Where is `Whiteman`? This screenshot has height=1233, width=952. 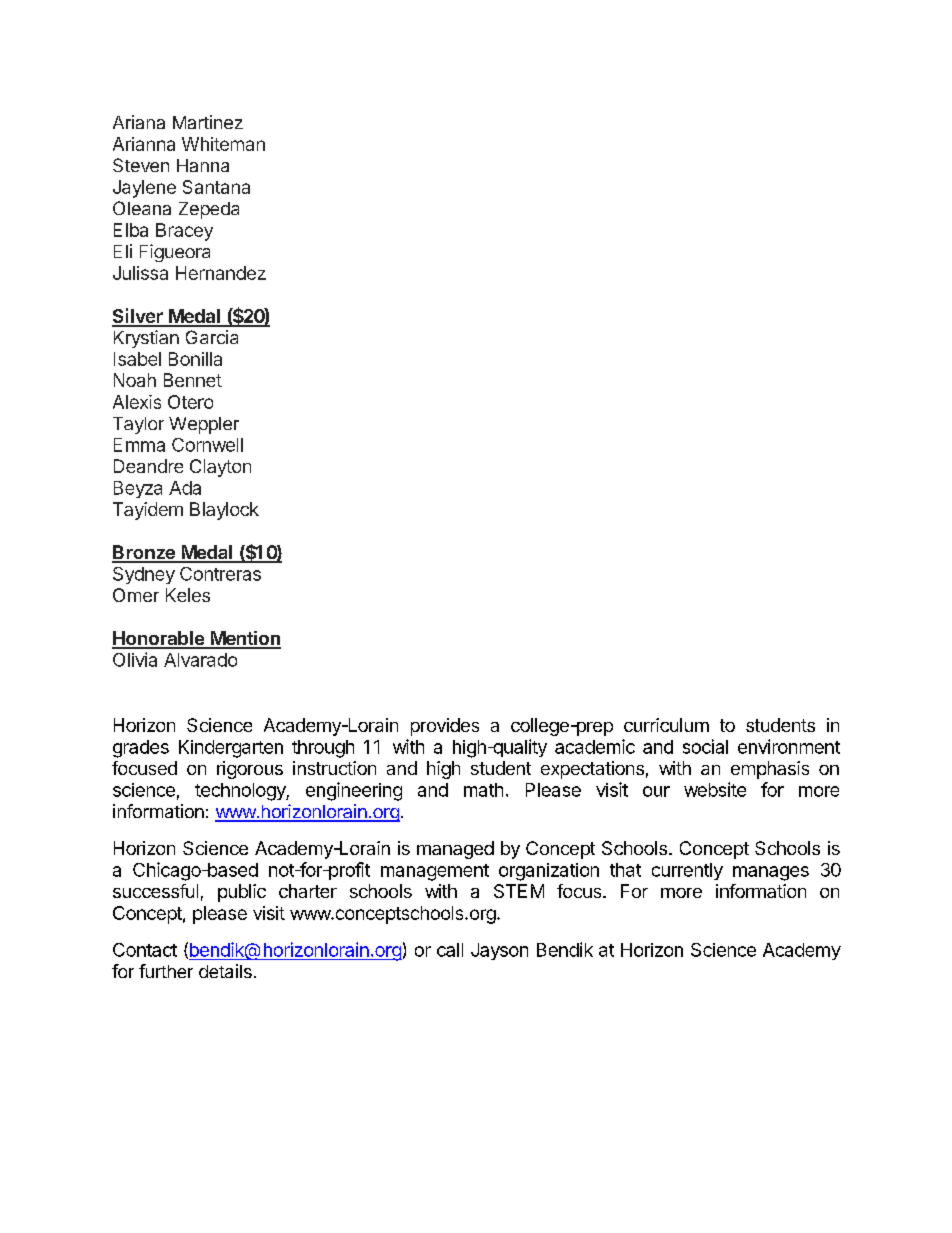
Whiteman is located at coordinates (223, 144).
